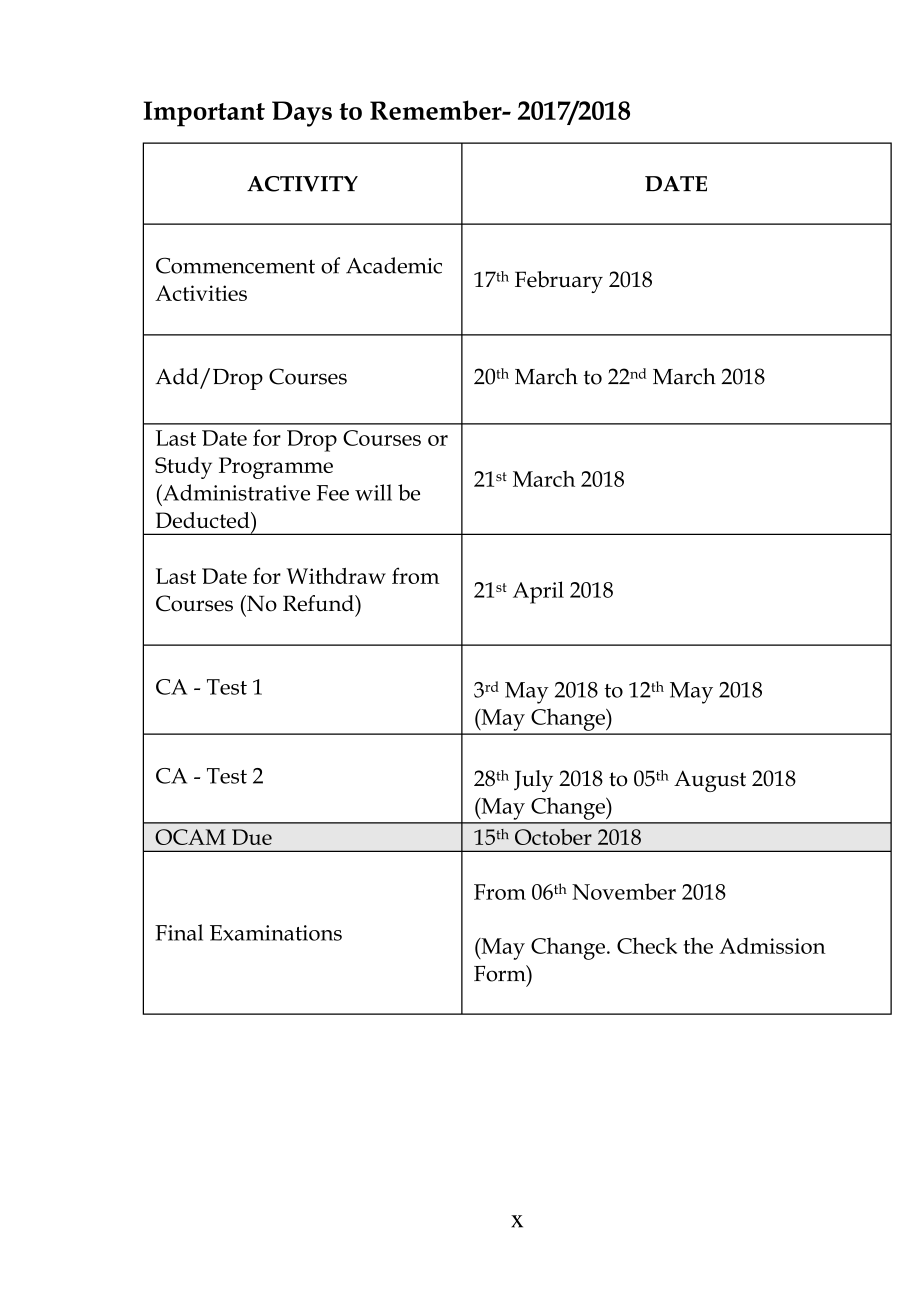  What do you see at coordinates (204, 114) in the screenshot?
I see `Important` at bounding box center [204, 114].
